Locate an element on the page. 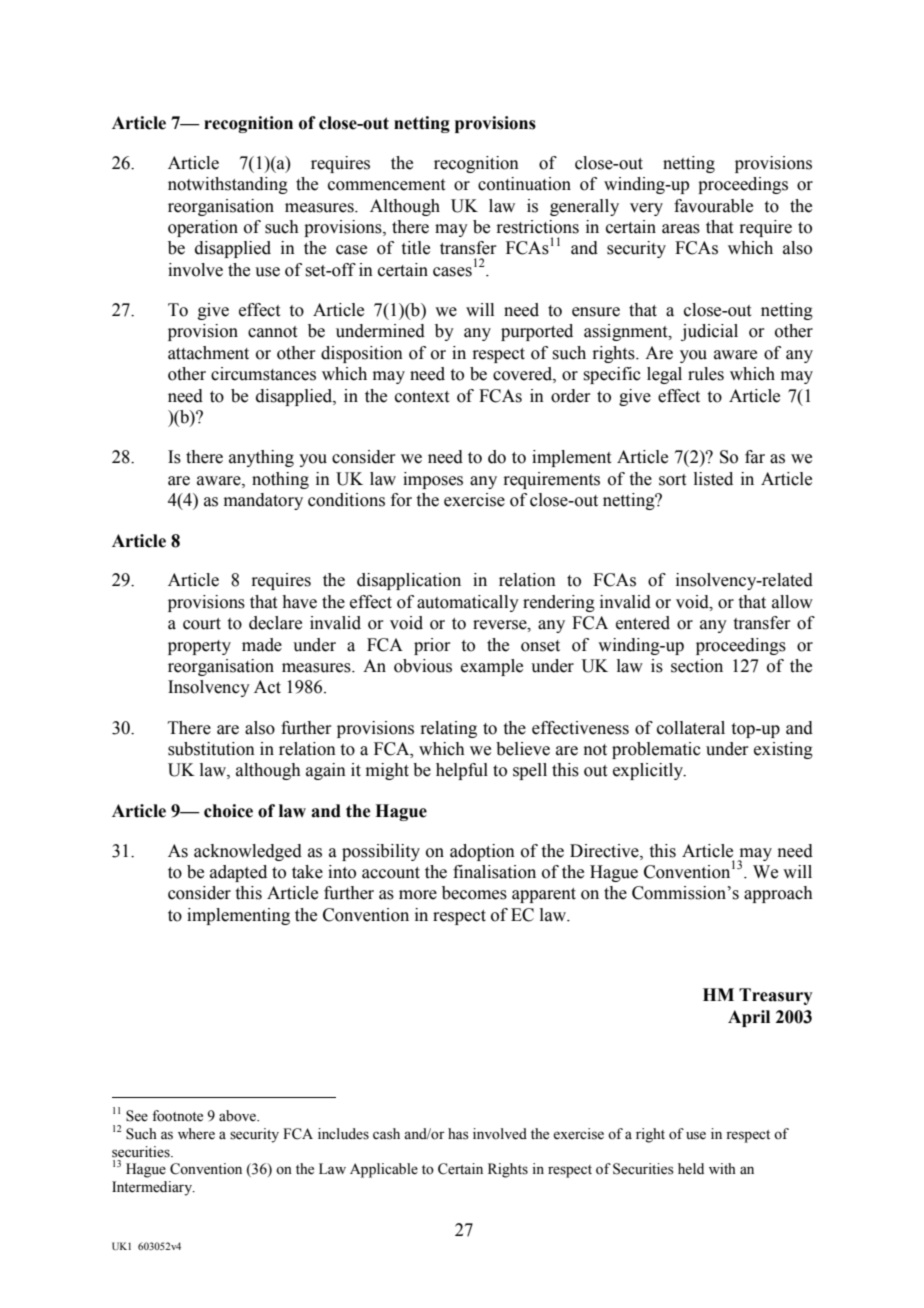 This page has height=1308, width=924. example is located at coordinates (492, 667).
